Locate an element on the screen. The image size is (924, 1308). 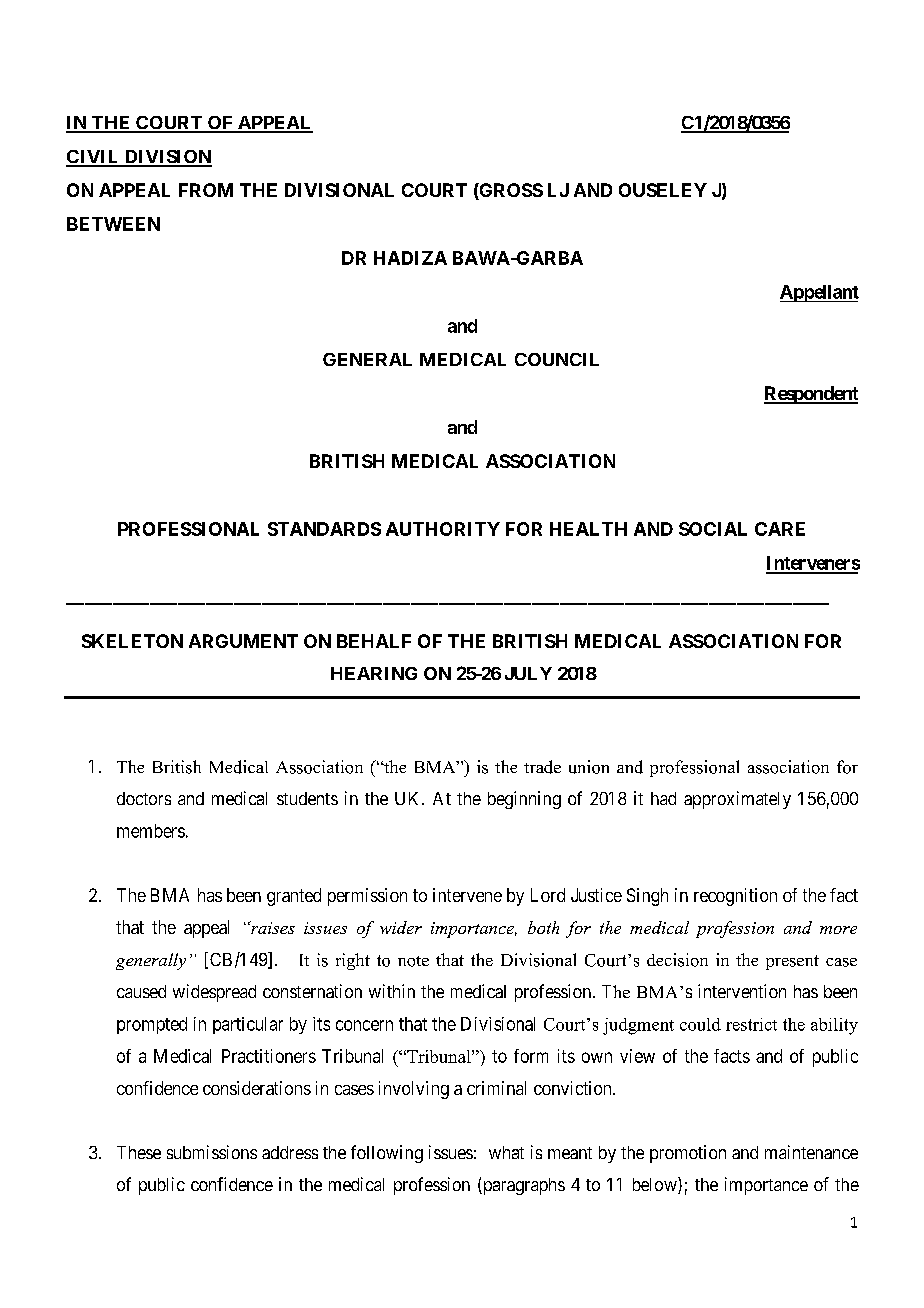
Respondent is located at coordinates (811, 395).
